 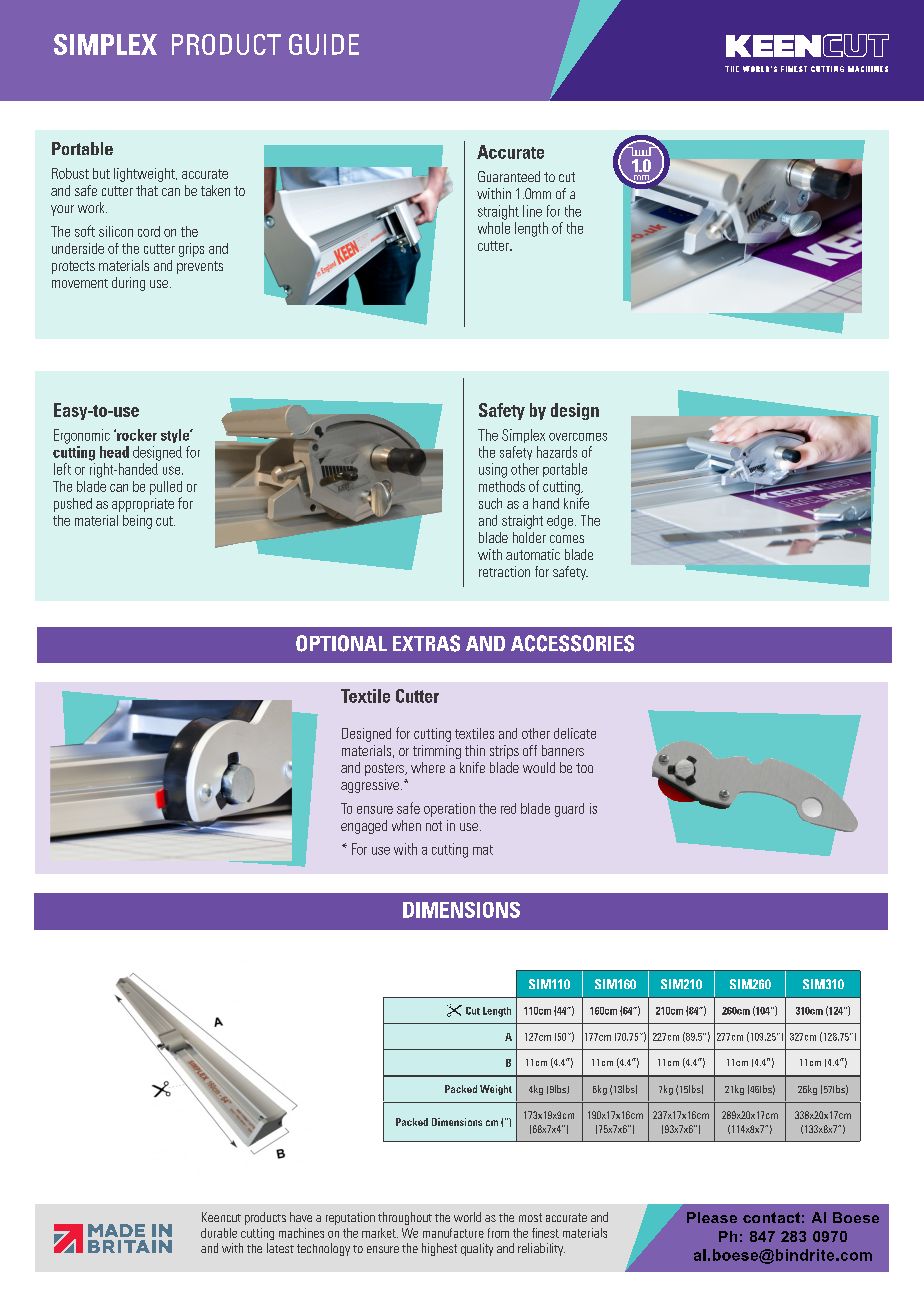 I want to click on GUIDE, so click(x=324, y=44).
